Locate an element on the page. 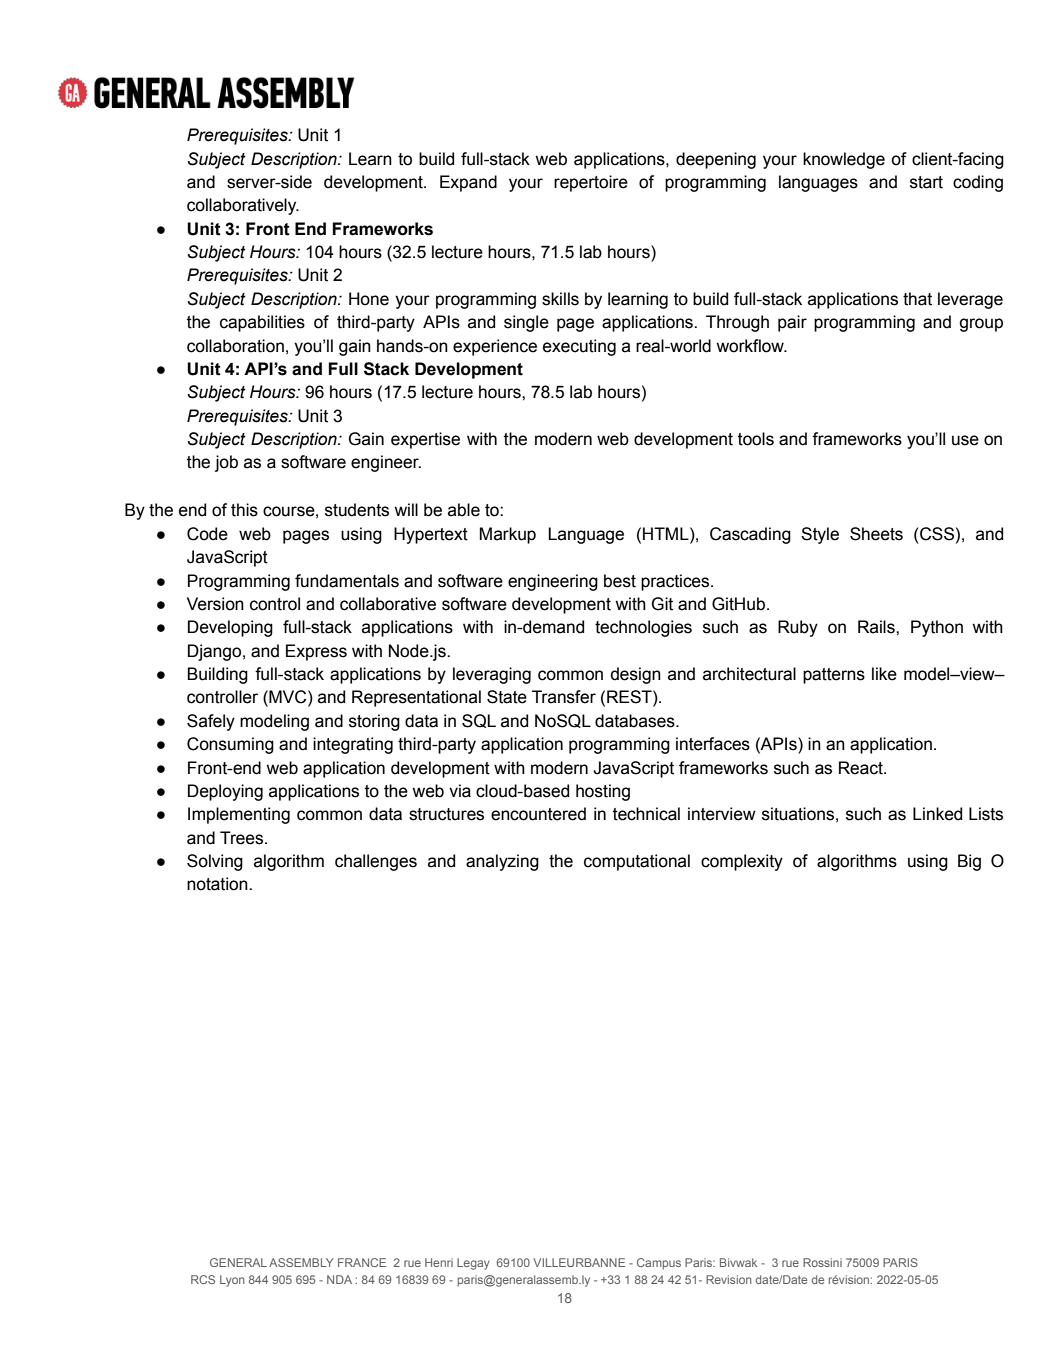  Rossini is located at coordinates (822, 1262).
